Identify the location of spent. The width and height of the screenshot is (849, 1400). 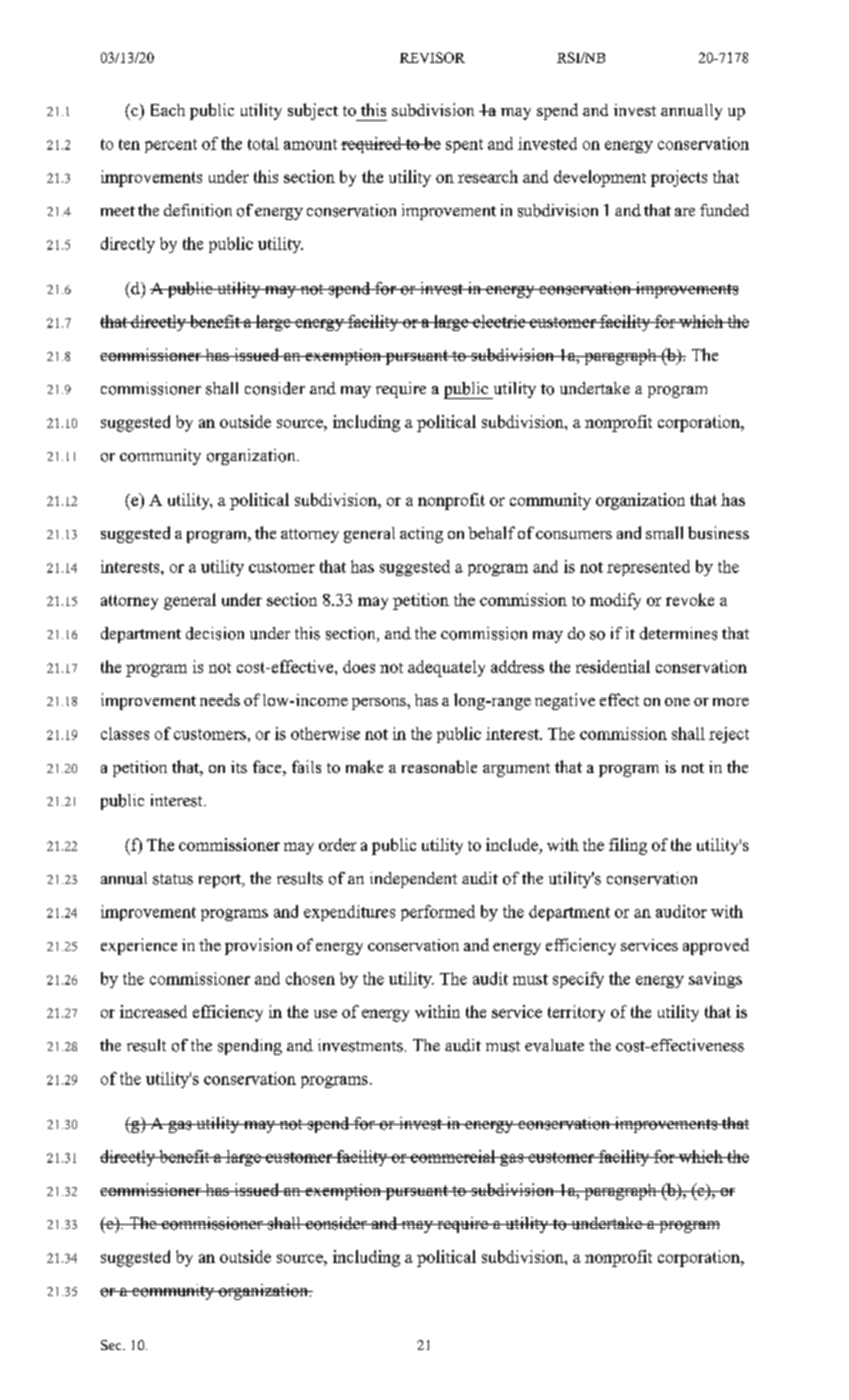
(464, 146).
